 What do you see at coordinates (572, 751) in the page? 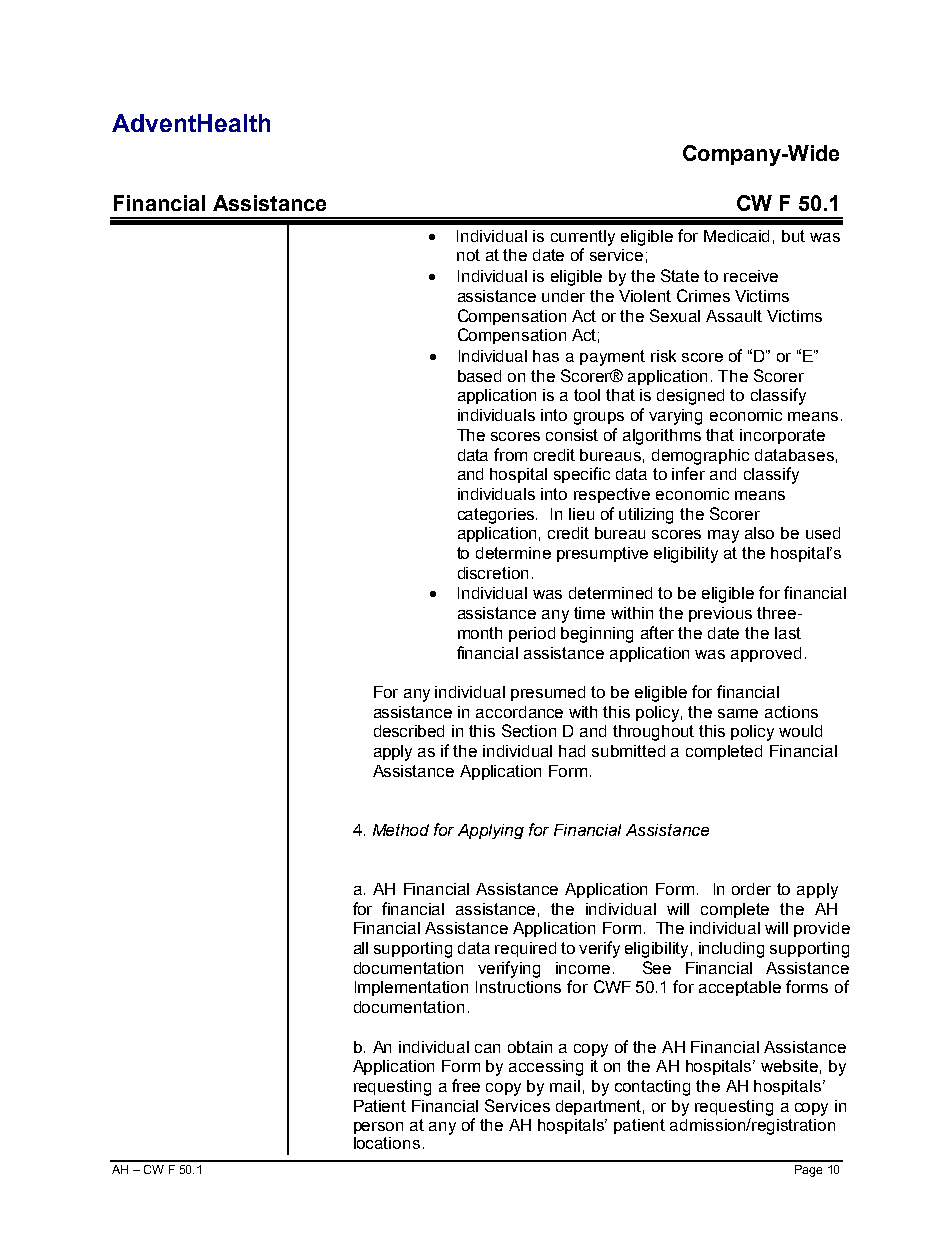
I see `had` at bounding box center [572, 751].
